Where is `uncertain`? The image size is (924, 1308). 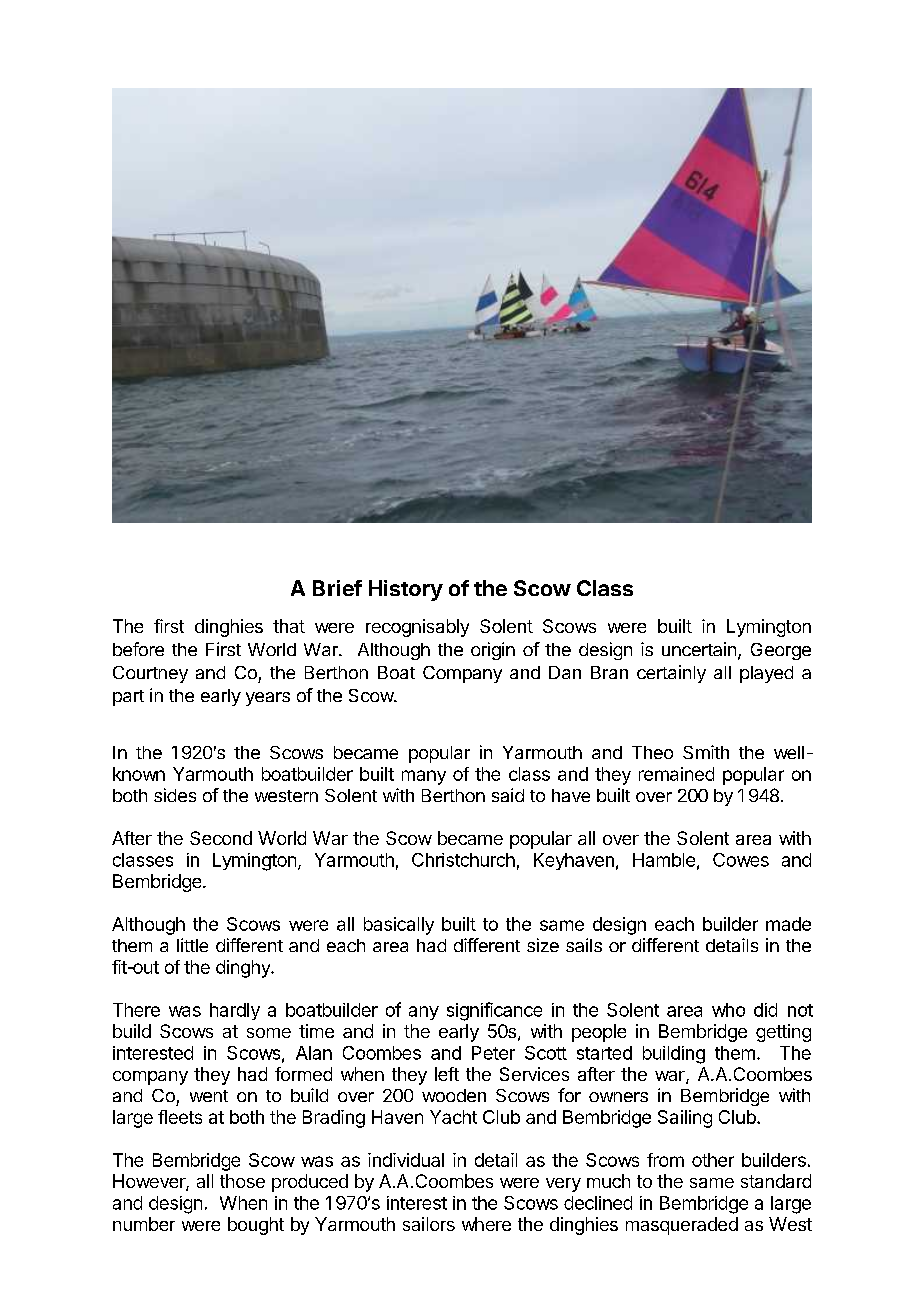
uncertain is located at coordinates (699, 649).
